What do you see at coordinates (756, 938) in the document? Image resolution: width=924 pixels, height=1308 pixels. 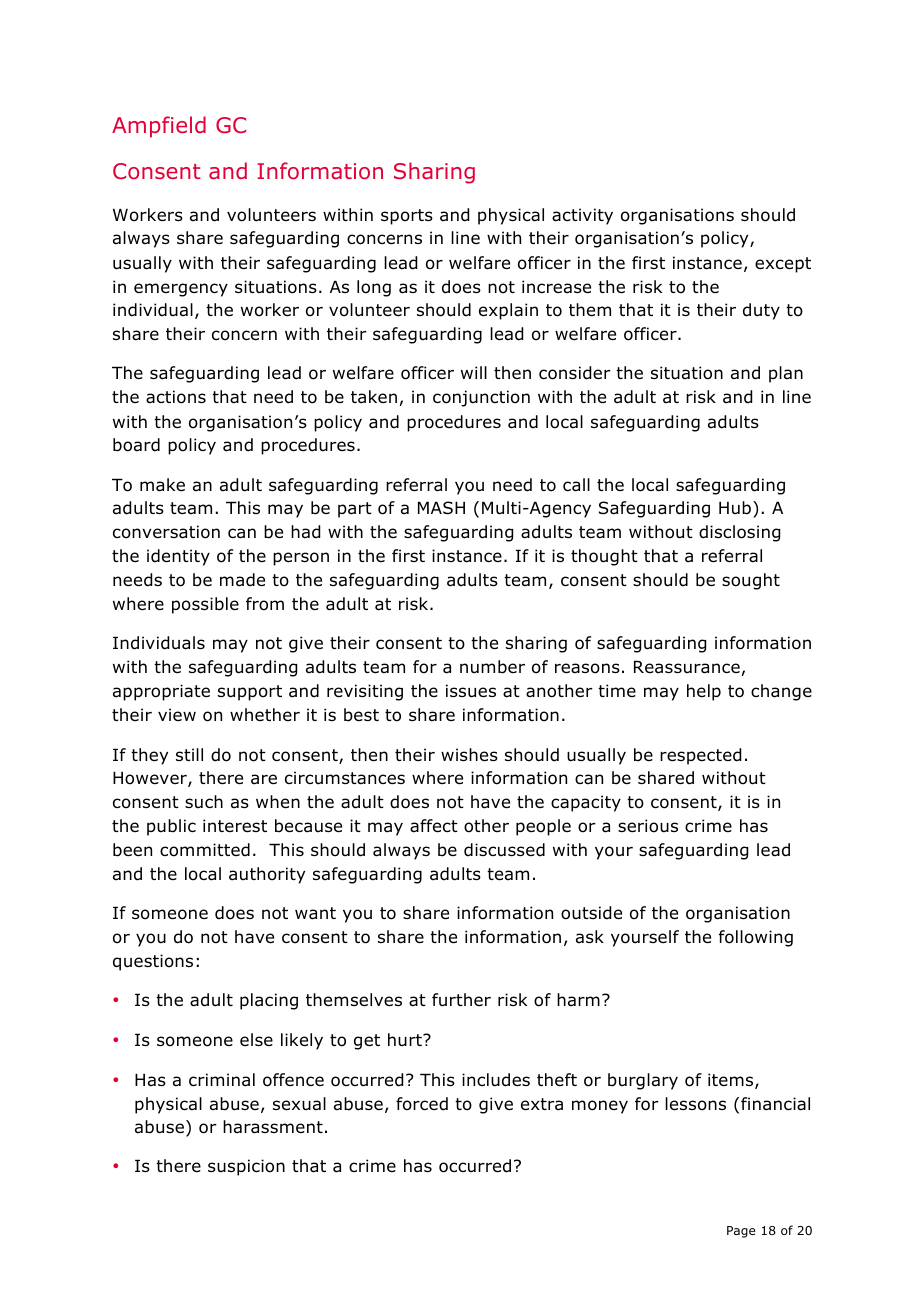 I see `following` at bounding box center [756, 938].
